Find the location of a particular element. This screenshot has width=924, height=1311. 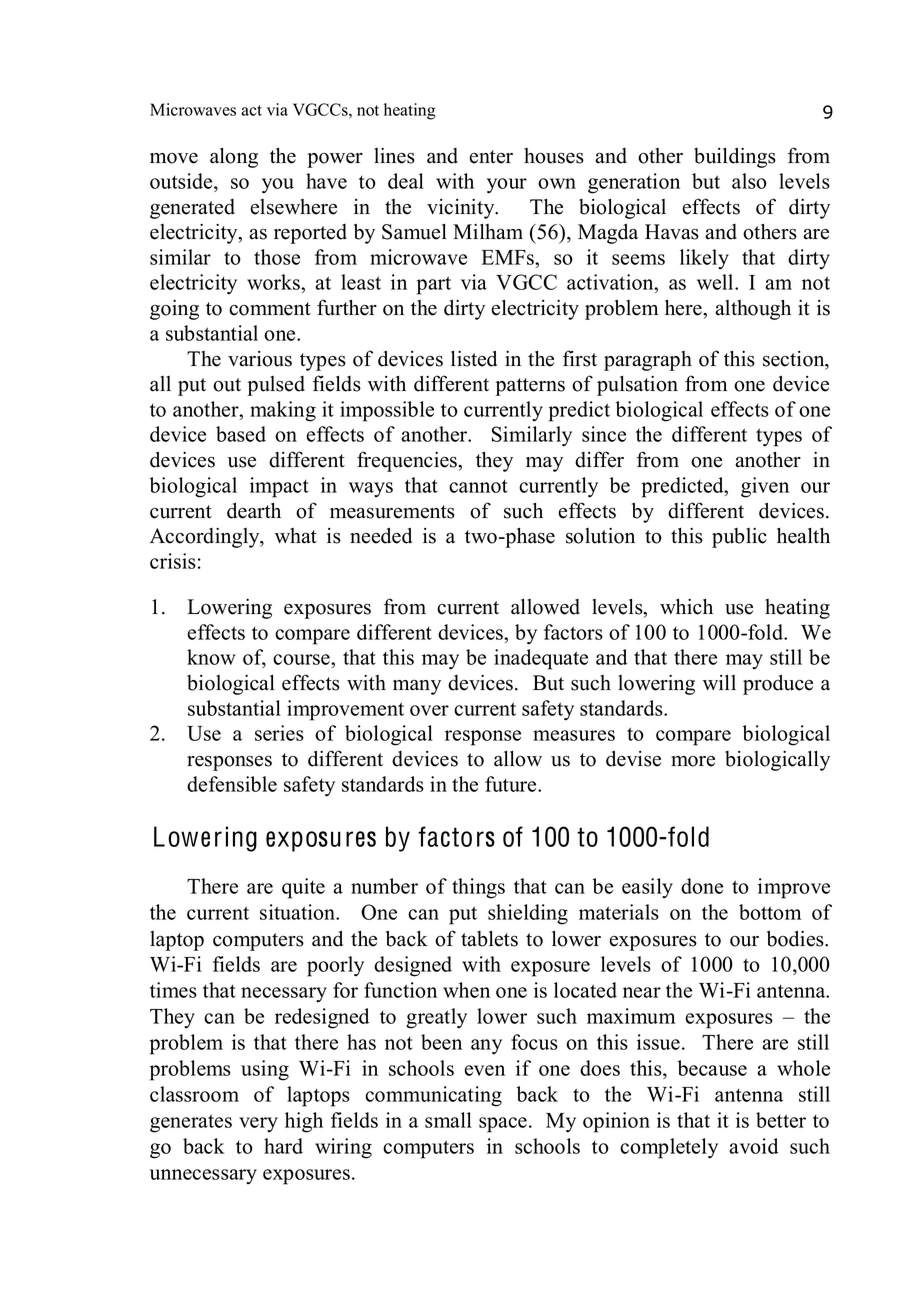

public is located at coordinates (739, 538).
